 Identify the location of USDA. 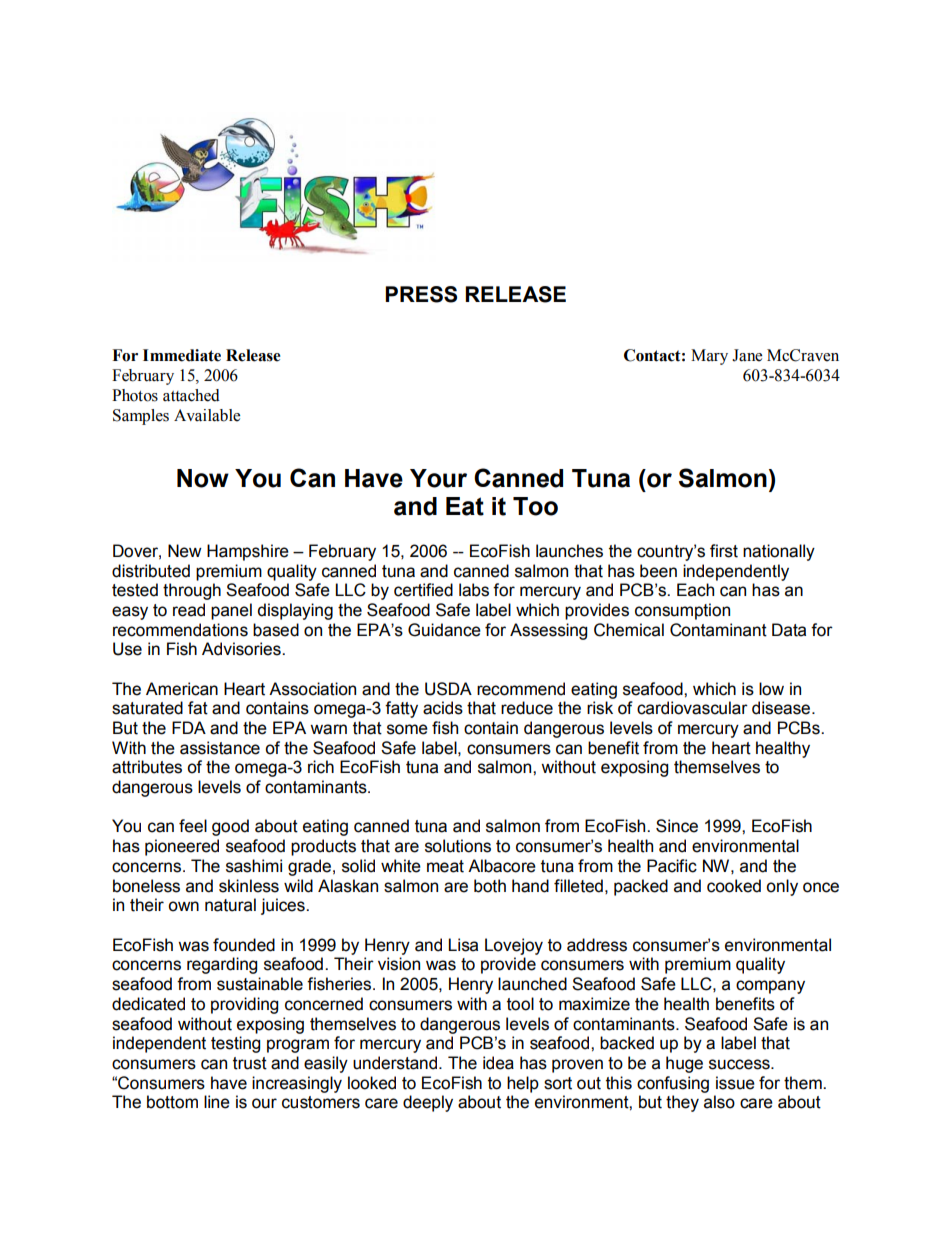
(448, 689).
